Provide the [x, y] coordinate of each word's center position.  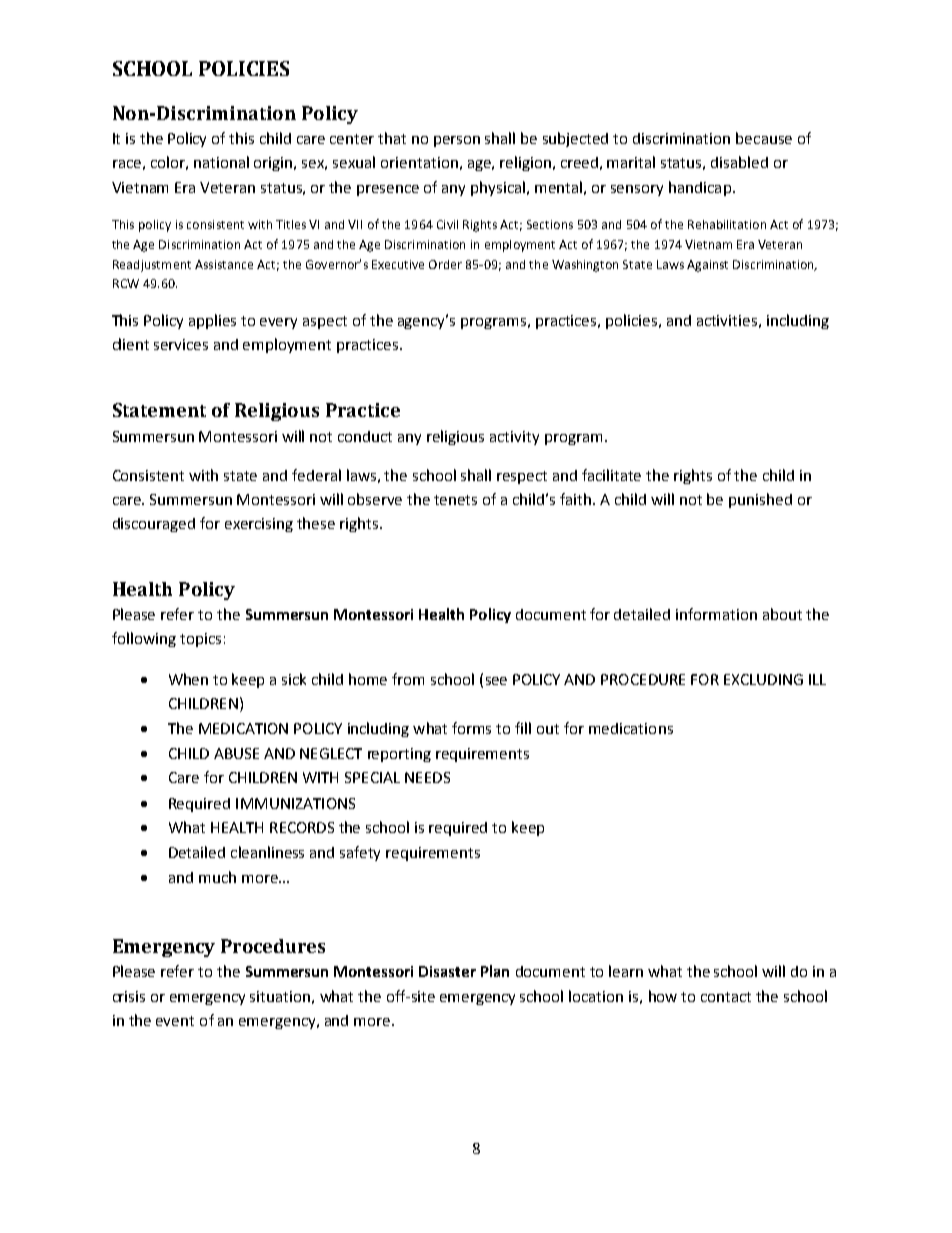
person [457, 141]
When [188, 679]
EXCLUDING [763, 679]
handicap [700, 188]
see [496, 681]
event [175, 1021]
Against [707, 266]
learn [626, 971]
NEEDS [427, 777]
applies [212, 321]
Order [445, 264]
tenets [455, 500]
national [221, 162]
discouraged [154, 525]
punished [760, 500]
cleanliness [267, 852]
